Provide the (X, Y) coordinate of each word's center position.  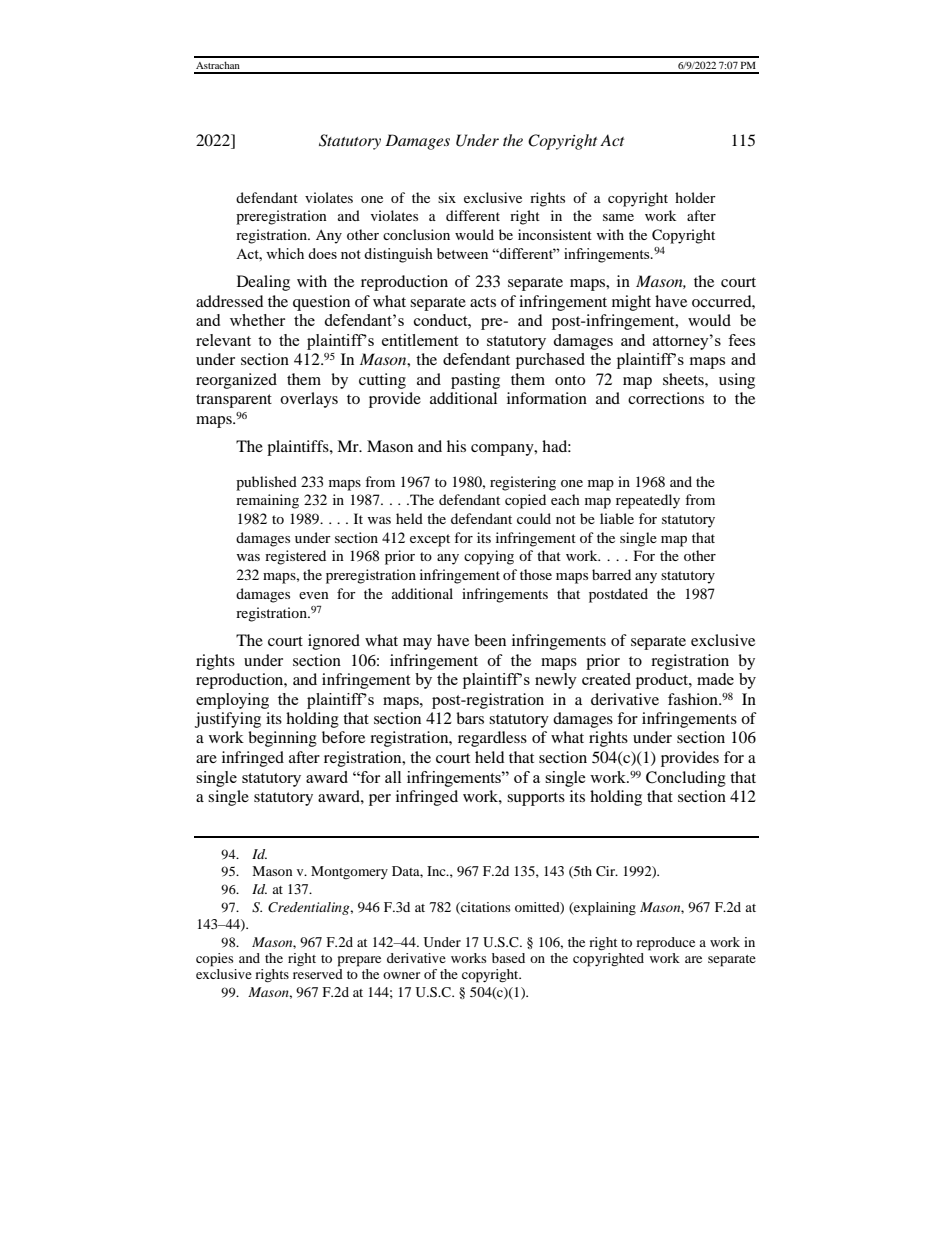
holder (695, 197)
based (508, 958)
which (285, 253)
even (314, 595)
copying (489, 557)
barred (611, 574)
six (447, 197)
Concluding (686, 779)
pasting (475, 381)
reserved (318, 974)
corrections (666, 398)
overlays (309, 400)
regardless (492, 739)
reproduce (665, 944)
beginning (282, 739)
